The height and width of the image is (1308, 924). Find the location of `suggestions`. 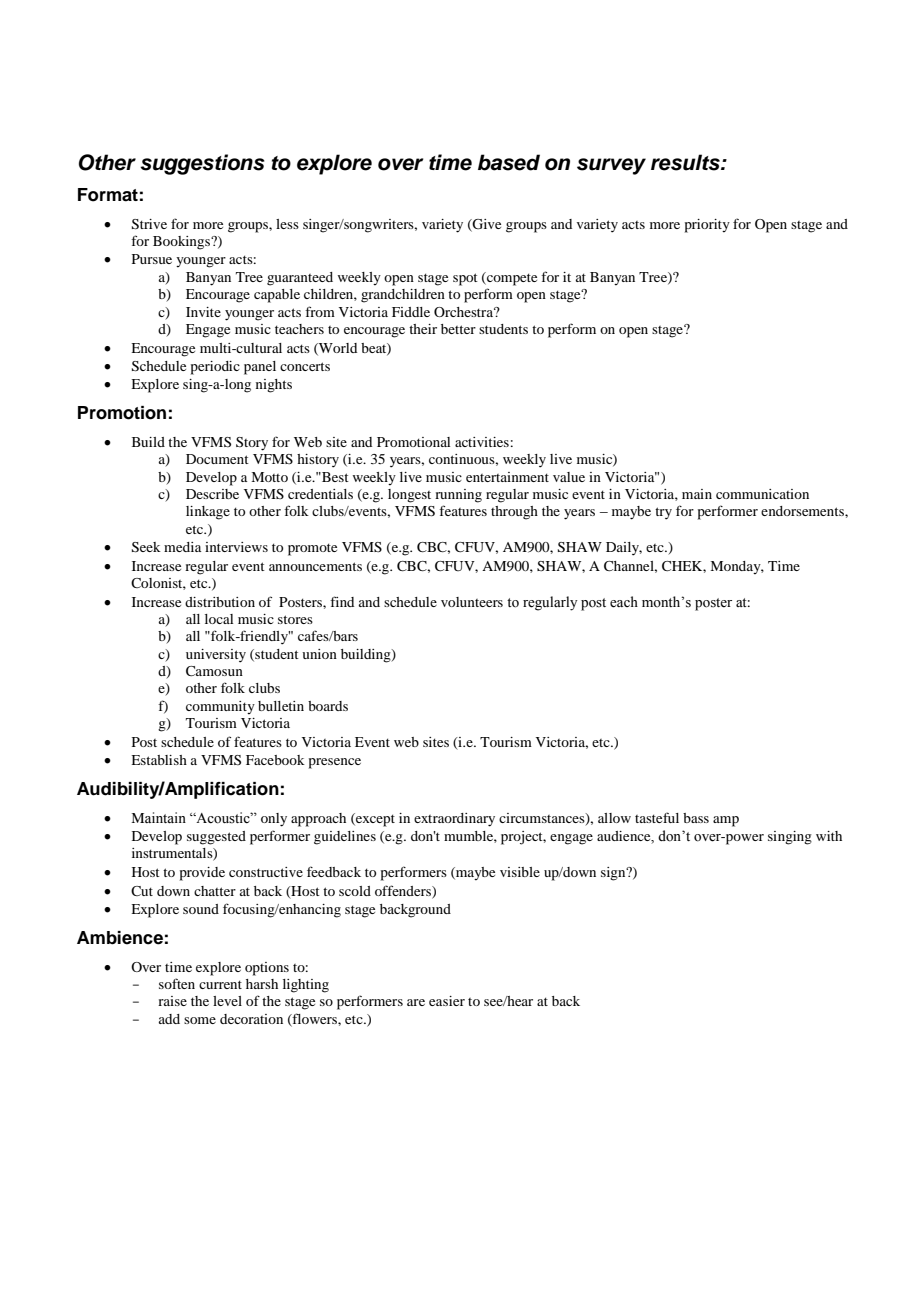

suggestions is located at coordinates (202, 164).
